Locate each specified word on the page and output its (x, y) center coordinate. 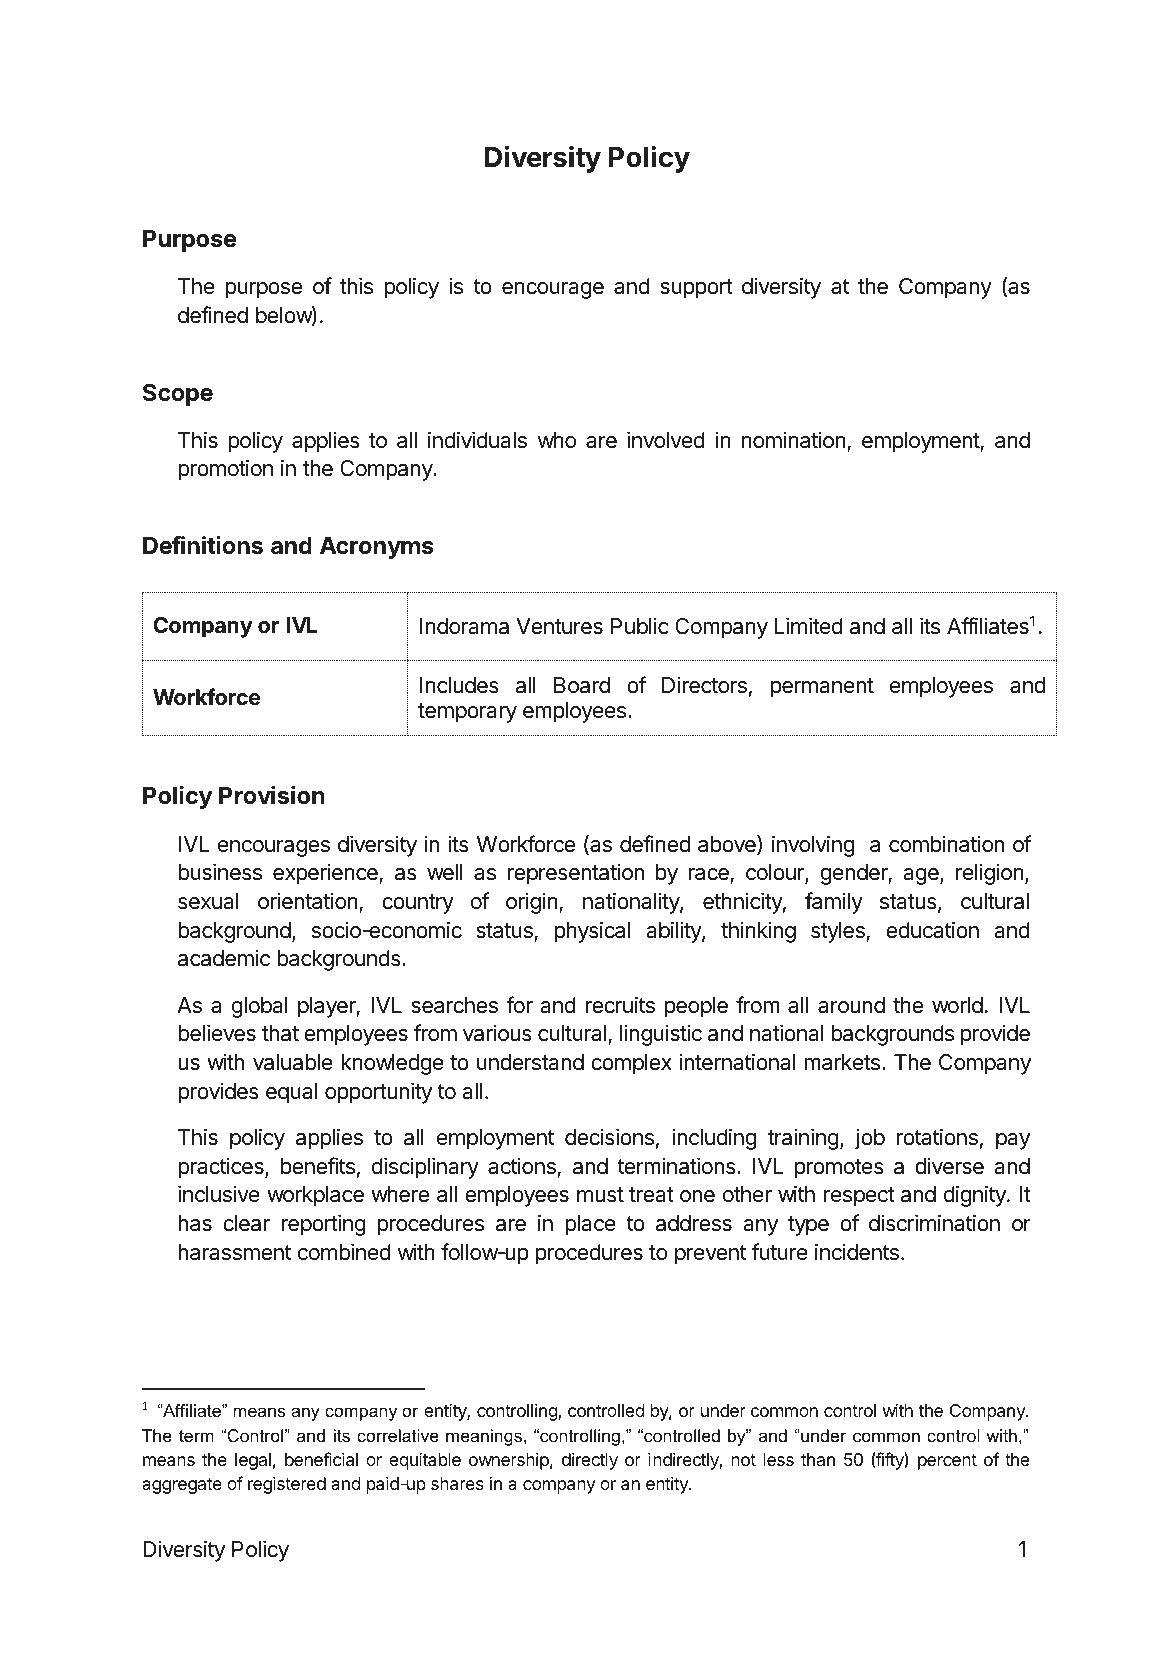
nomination (794, 440)
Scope (178, 394)
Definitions (203, 545)
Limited (809, 626)
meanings (484, 1437)
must (600, 1195)
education (932, 930)
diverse (949, 1166)
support (696, 289)
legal (253, 1461)
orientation (308, 901)
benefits (318, 1166)
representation (576, 874)
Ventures (559, 626)
